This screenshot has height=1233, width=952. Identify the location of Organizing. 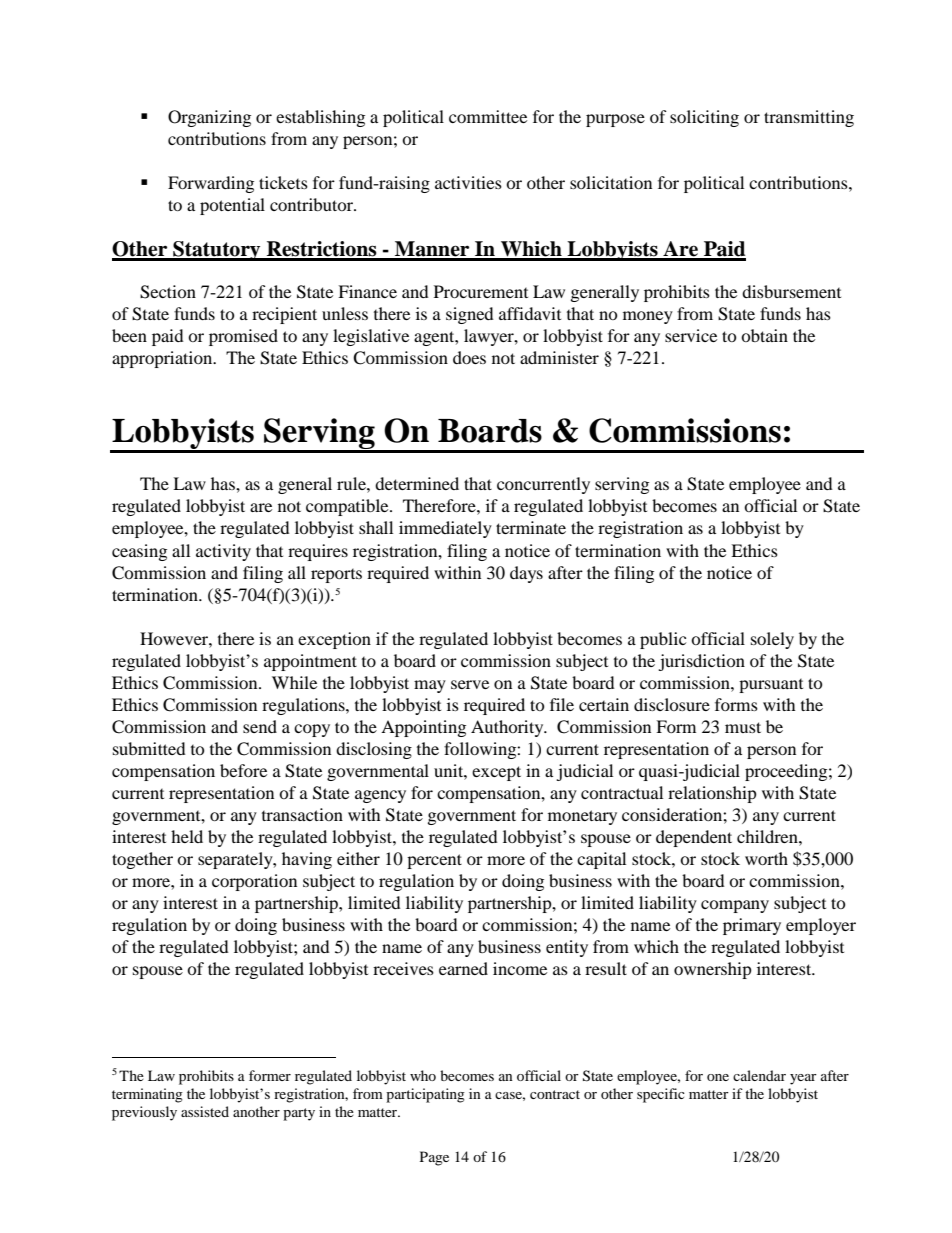
(209, 118).
